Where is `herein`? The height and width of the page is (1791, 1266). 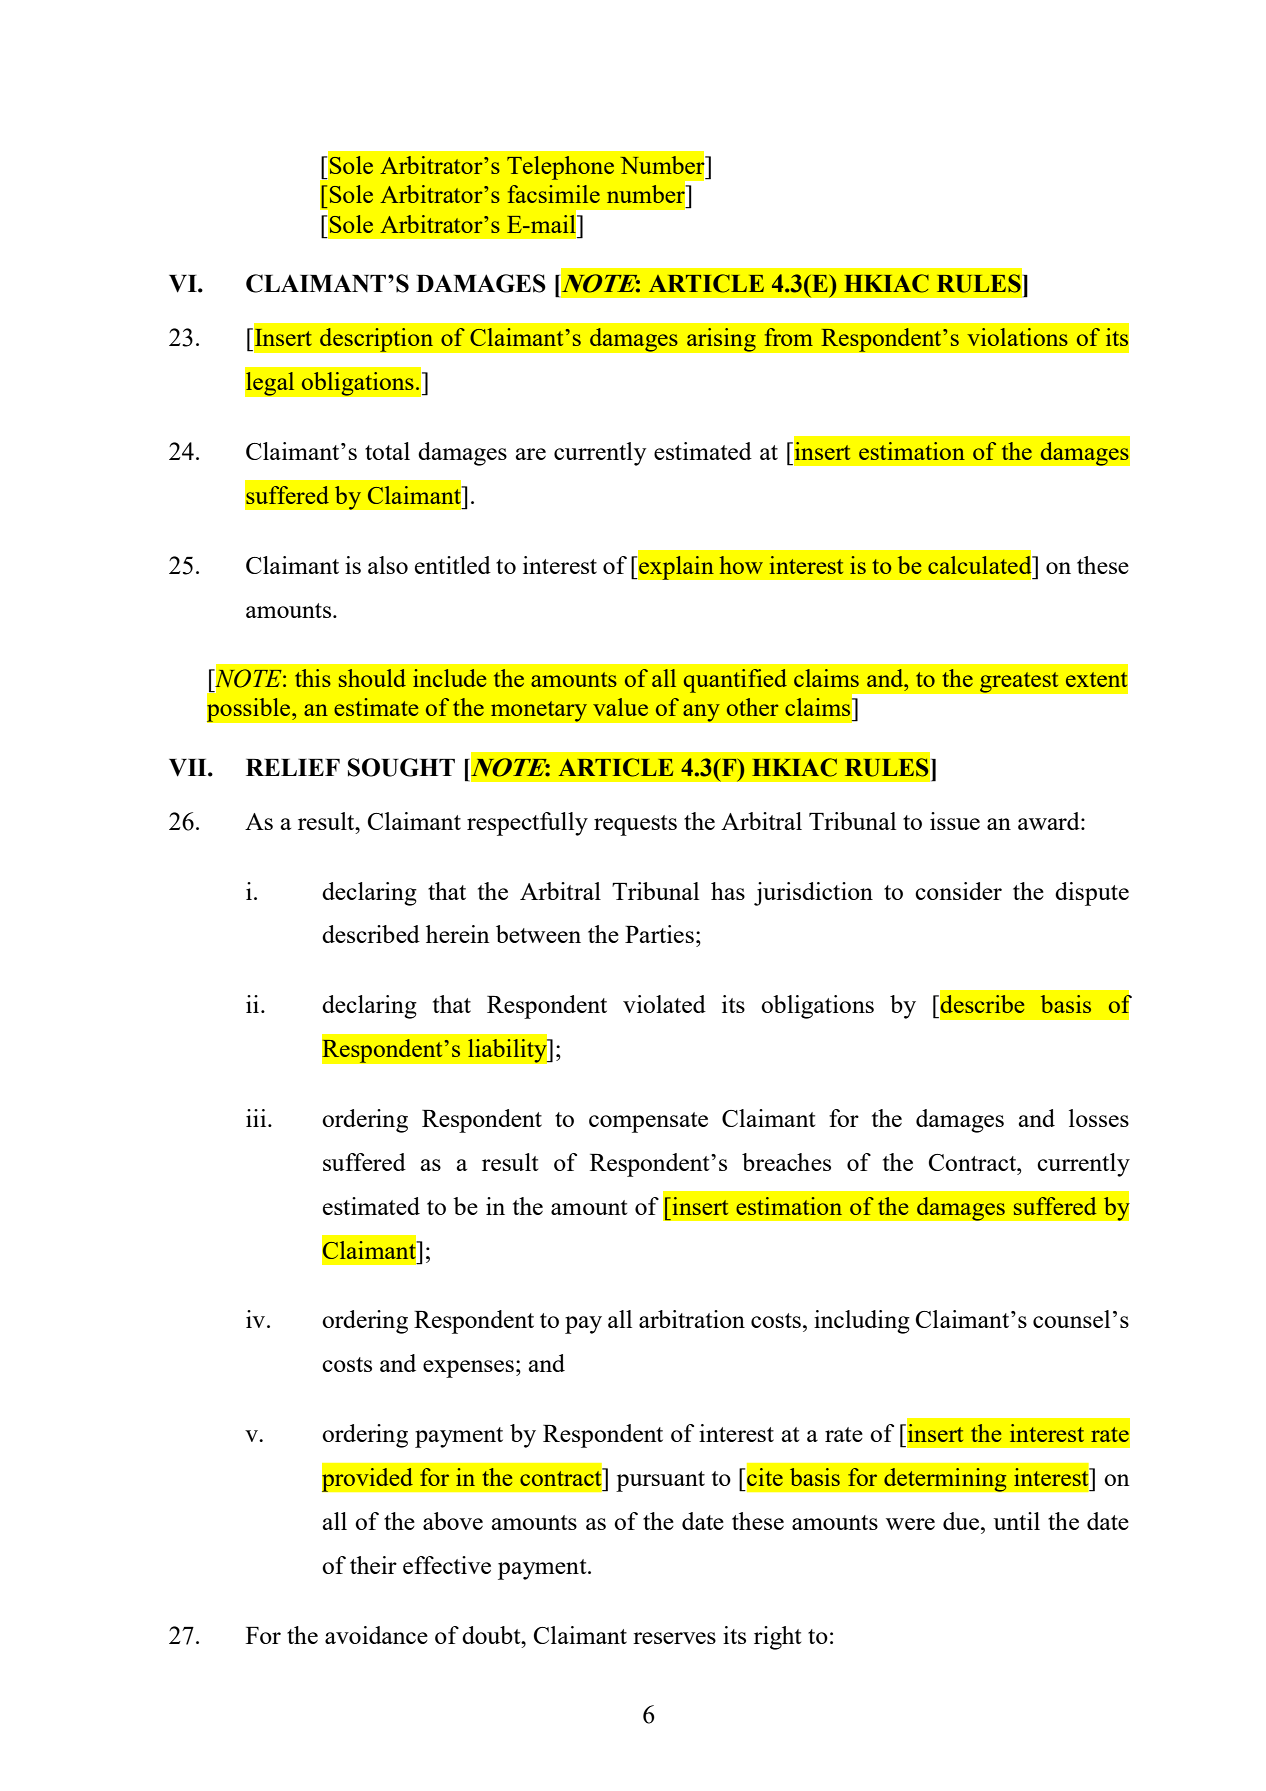 herein is located at coordinates (457, 934).
